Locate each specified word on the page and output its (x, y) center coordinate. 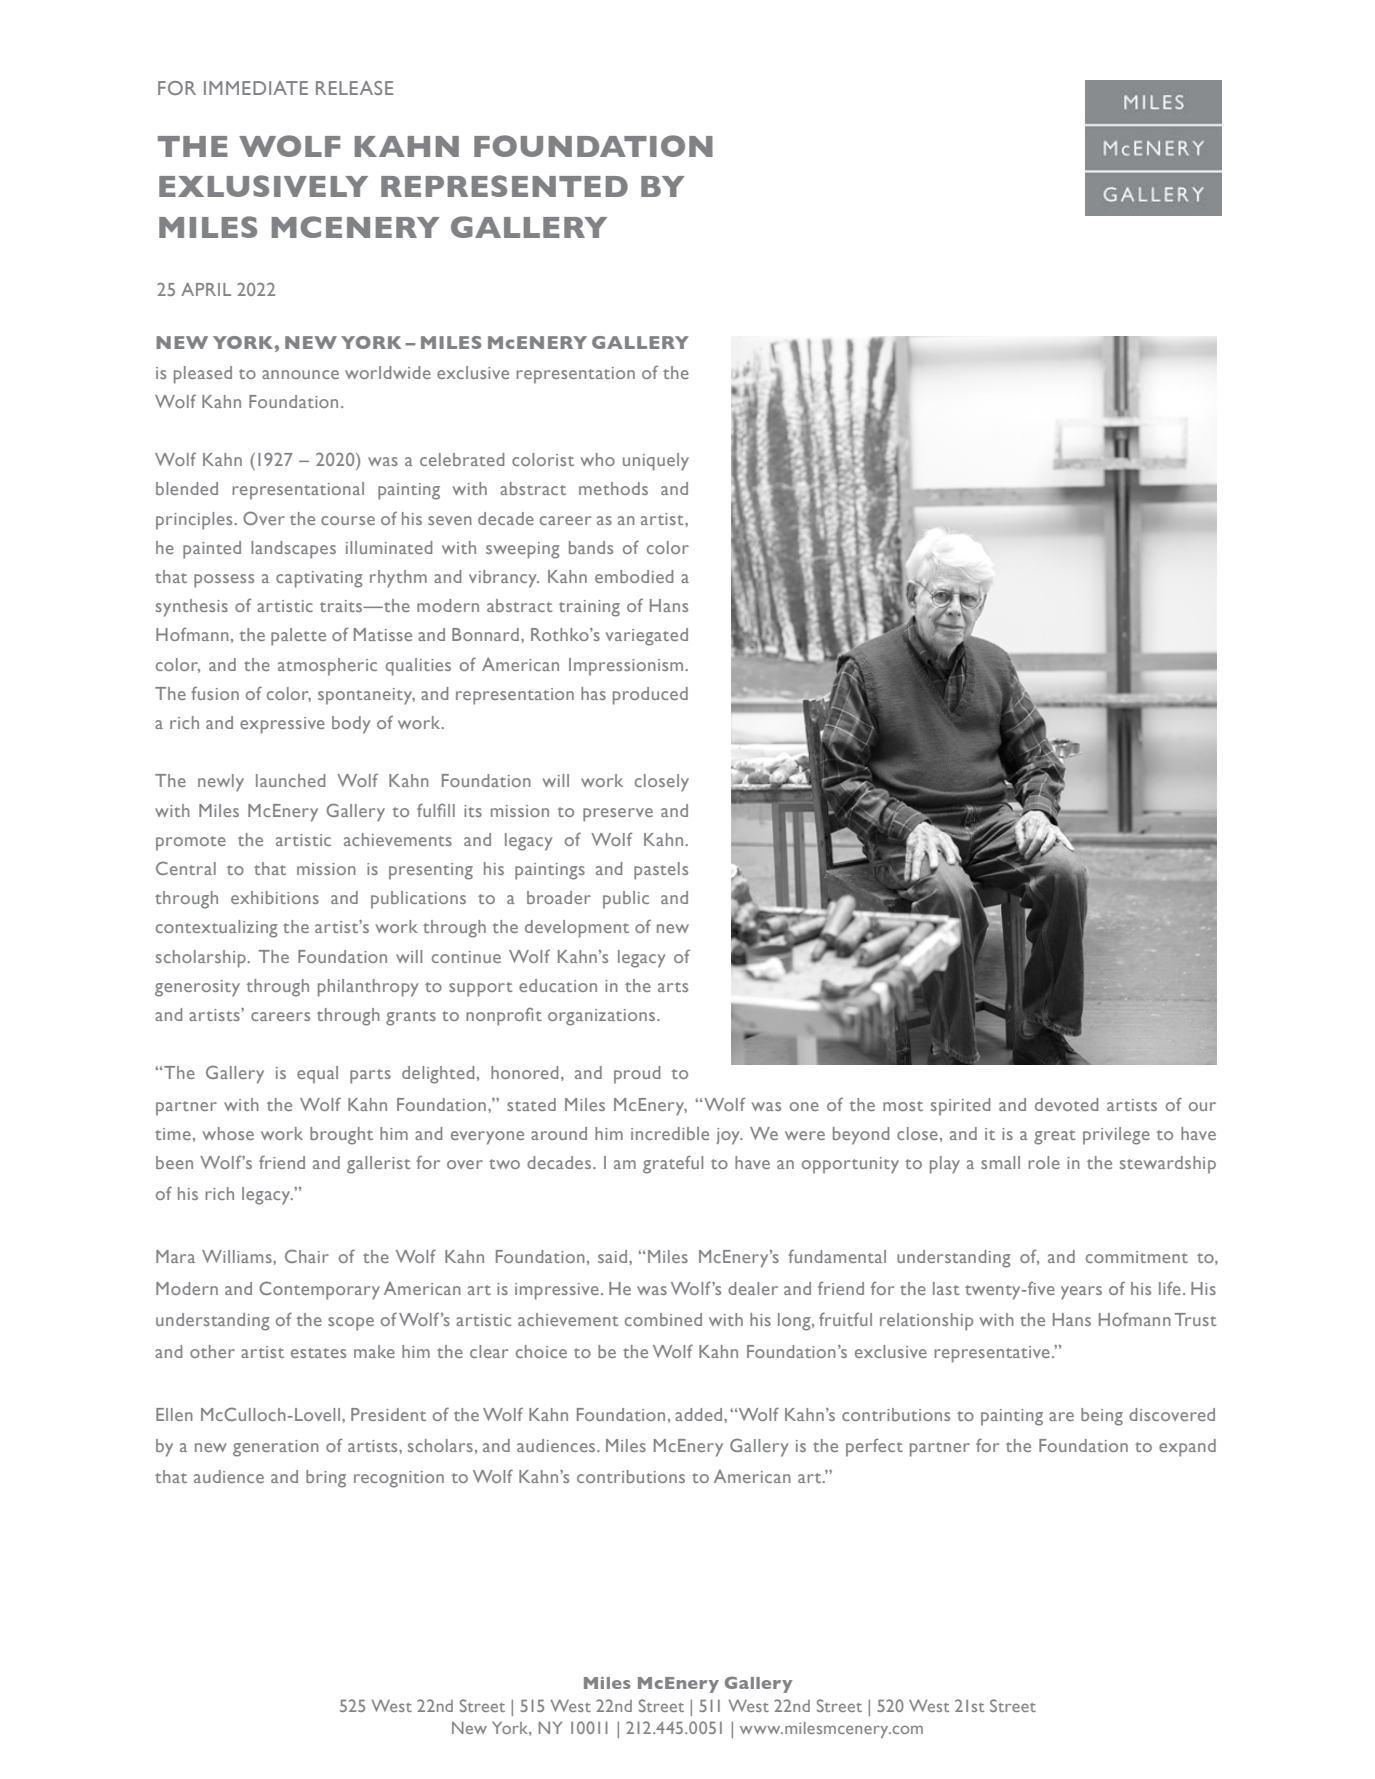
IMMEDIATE (256, 88)
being (1102, 1417)
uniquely (656, 462)
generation (276, 1448)
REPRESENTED (504, 186)
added (700, 1414)
